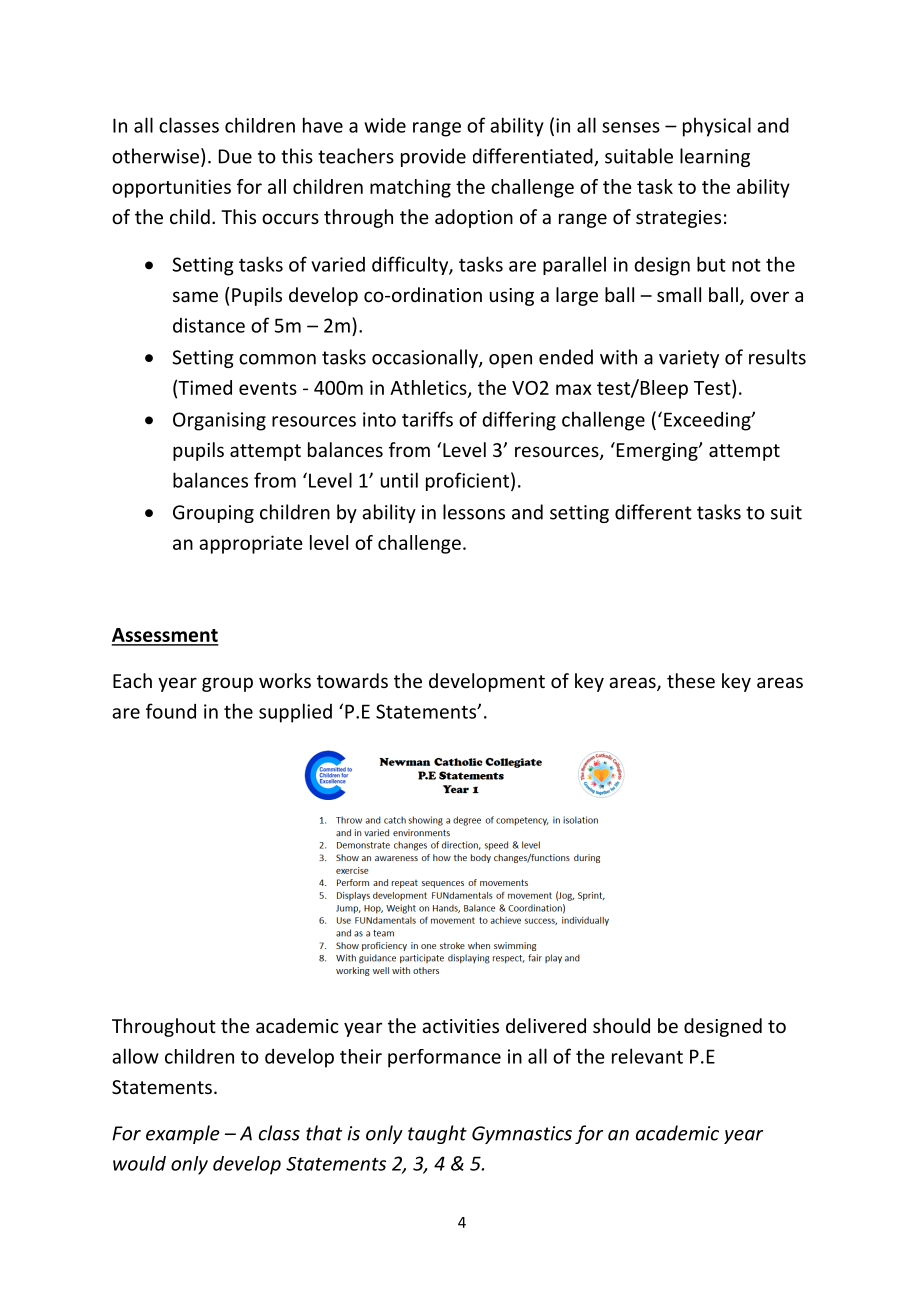 Image resolution: width=924 pixels, height=1308 pixels. I want to click on provide, so click(433, 157).
